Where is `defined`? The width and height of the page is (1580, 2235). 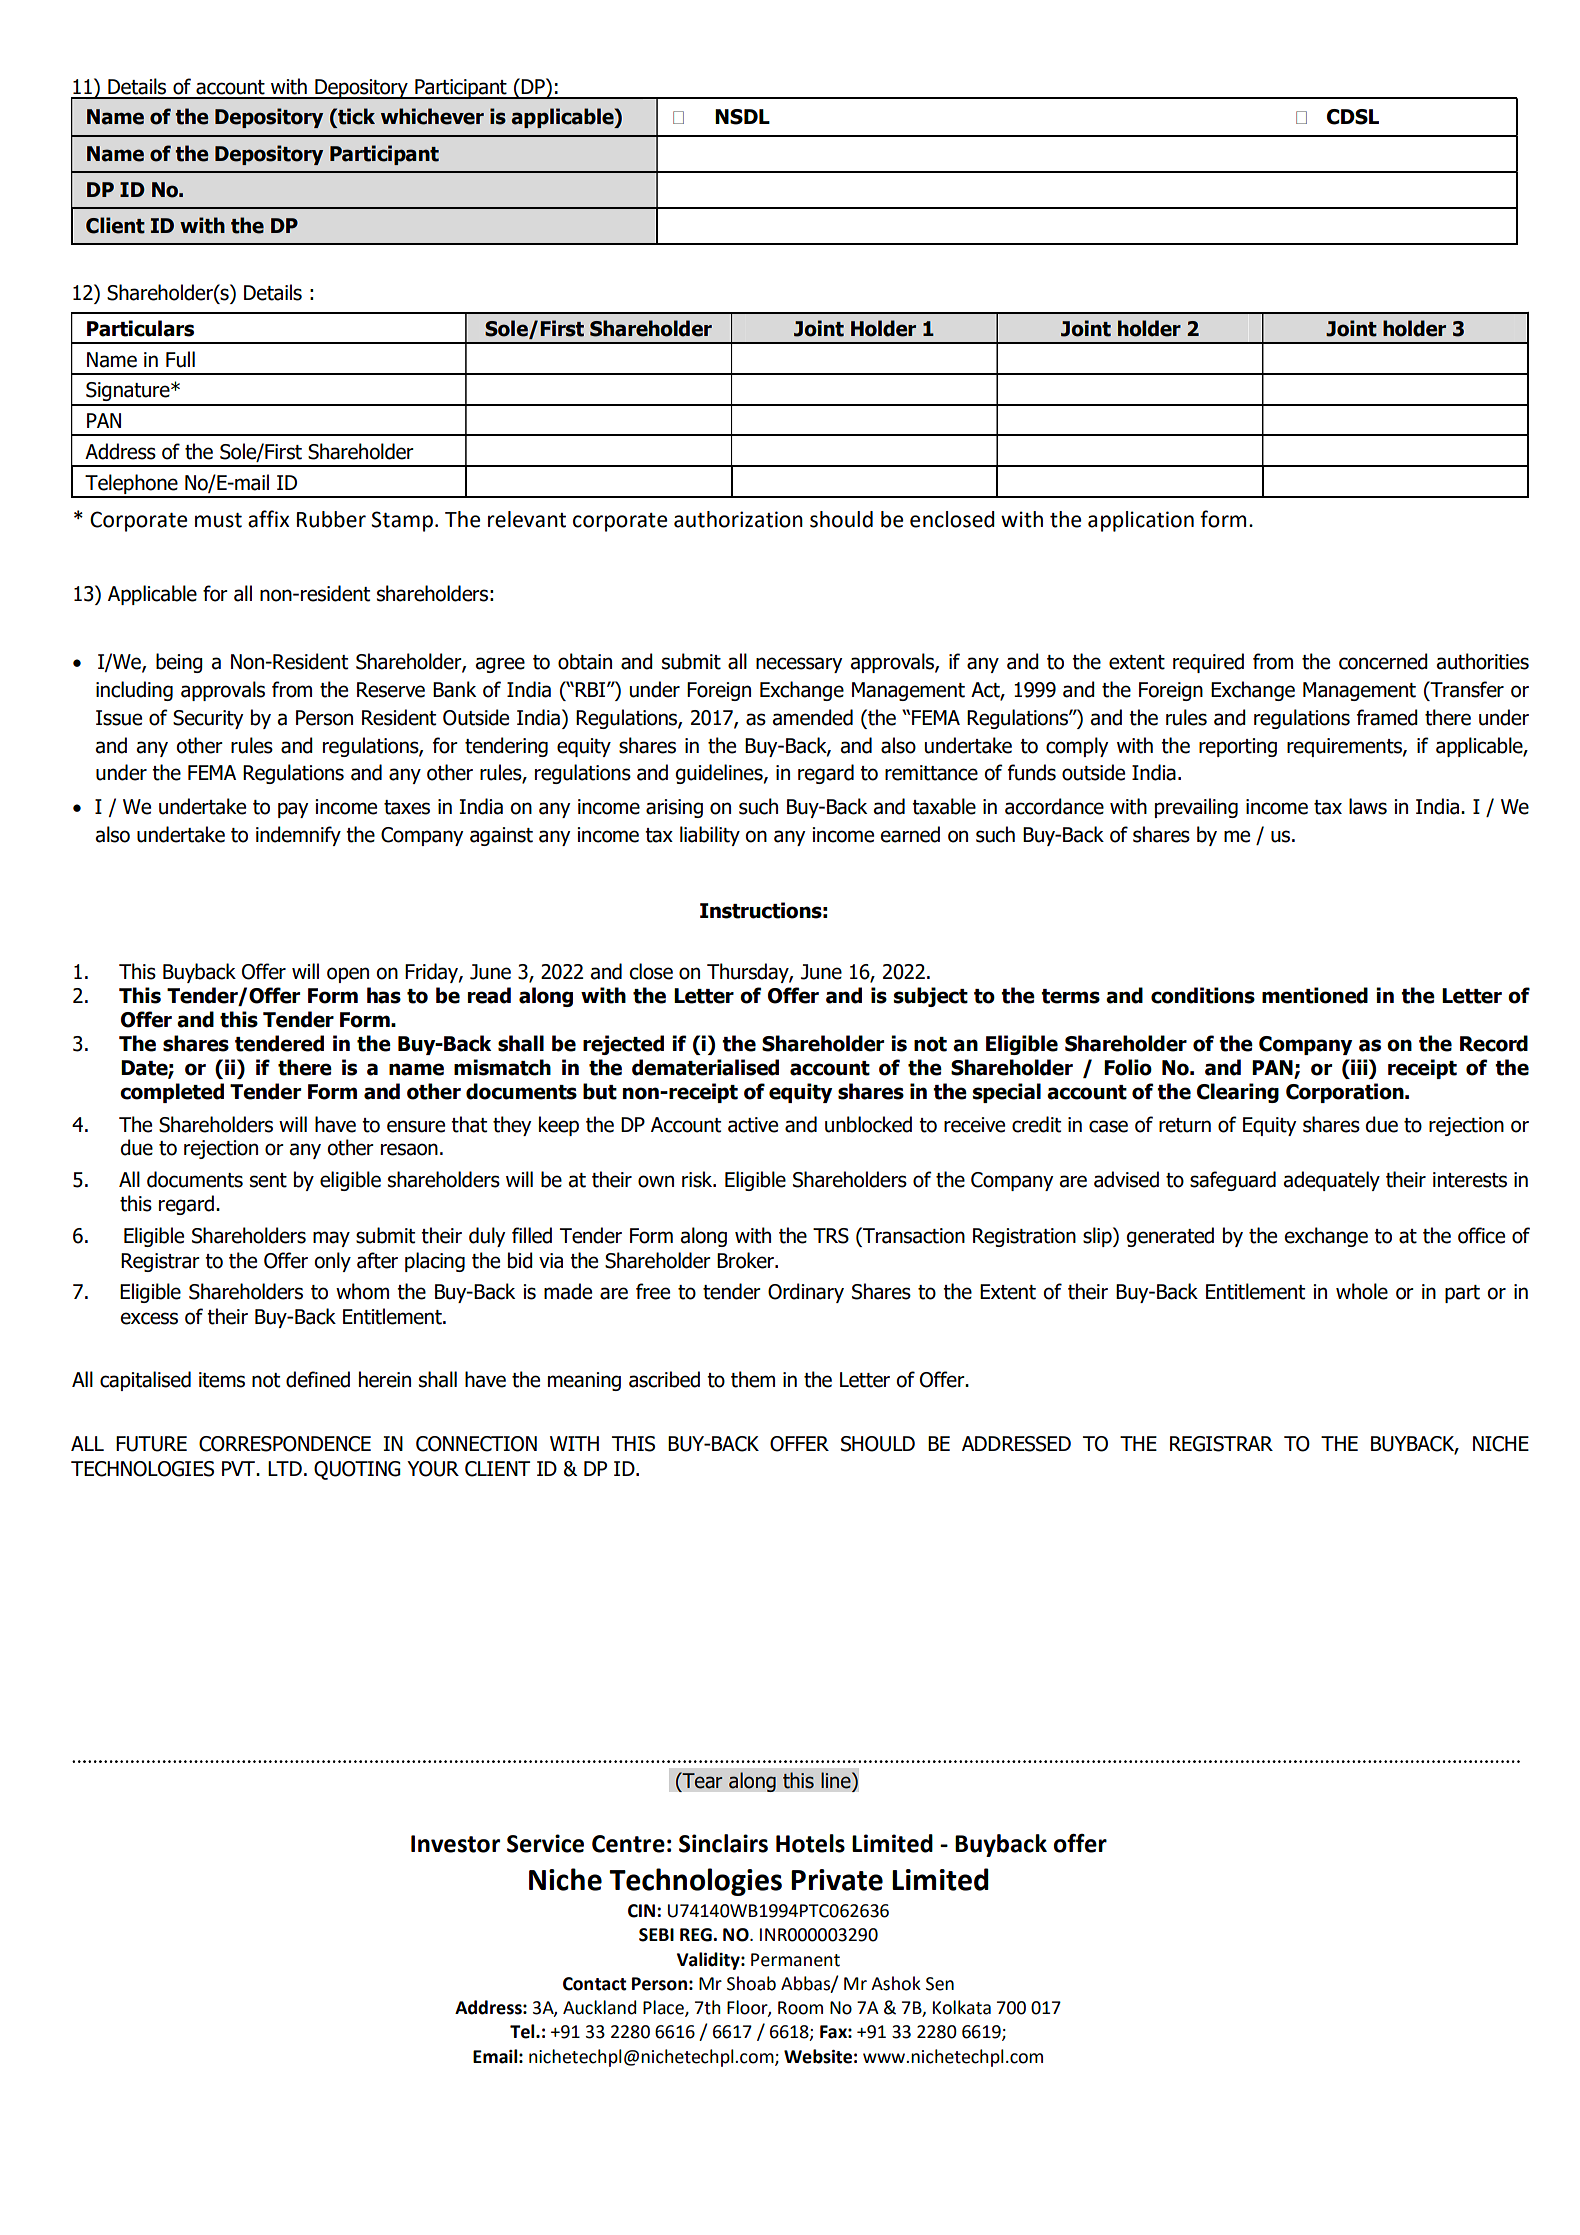 defined is located at coordinates (318, 1379).
